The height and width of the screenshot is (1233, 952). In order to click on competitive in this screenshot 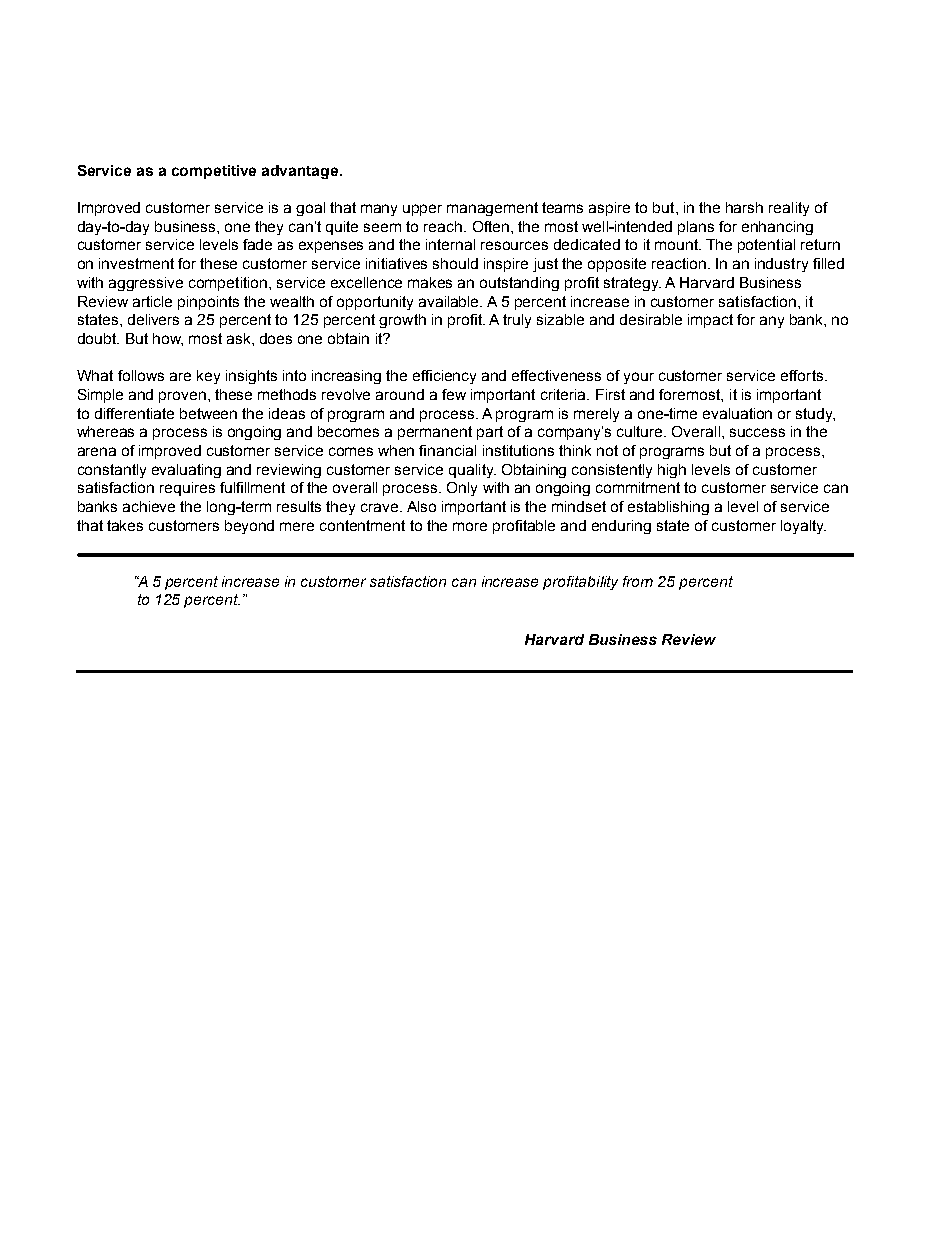, I will do `click(214, 172)`.
